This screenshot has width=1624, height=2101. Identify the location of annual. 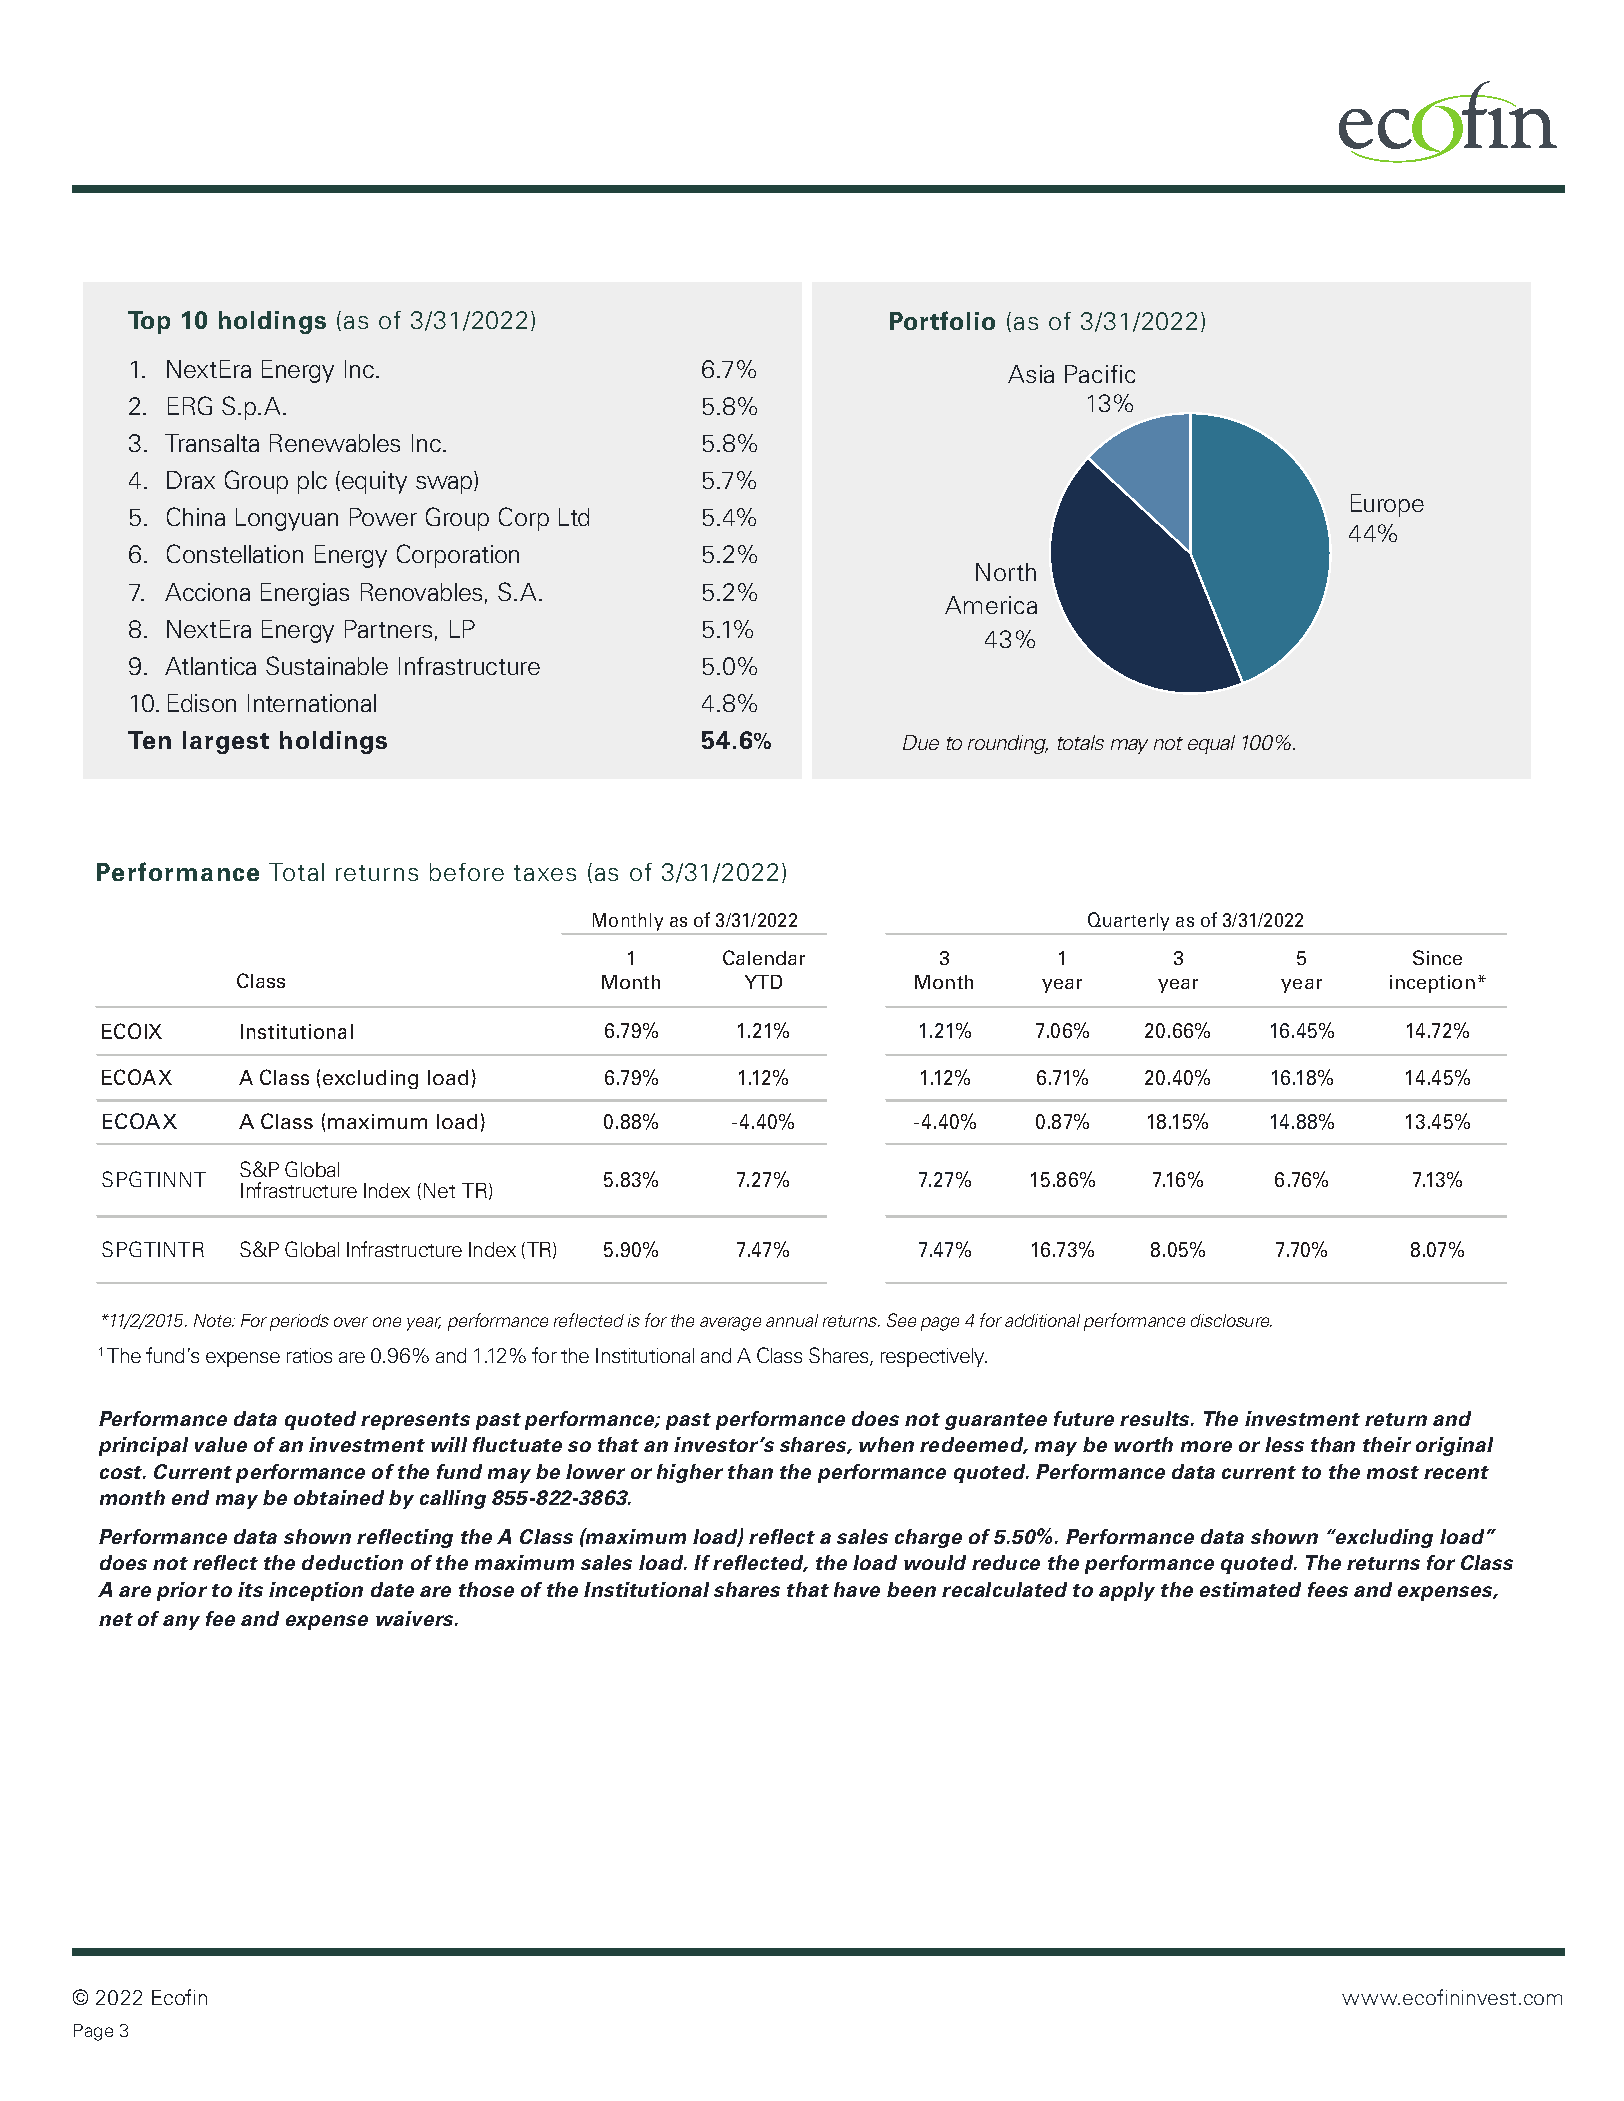
(792, 1320).
